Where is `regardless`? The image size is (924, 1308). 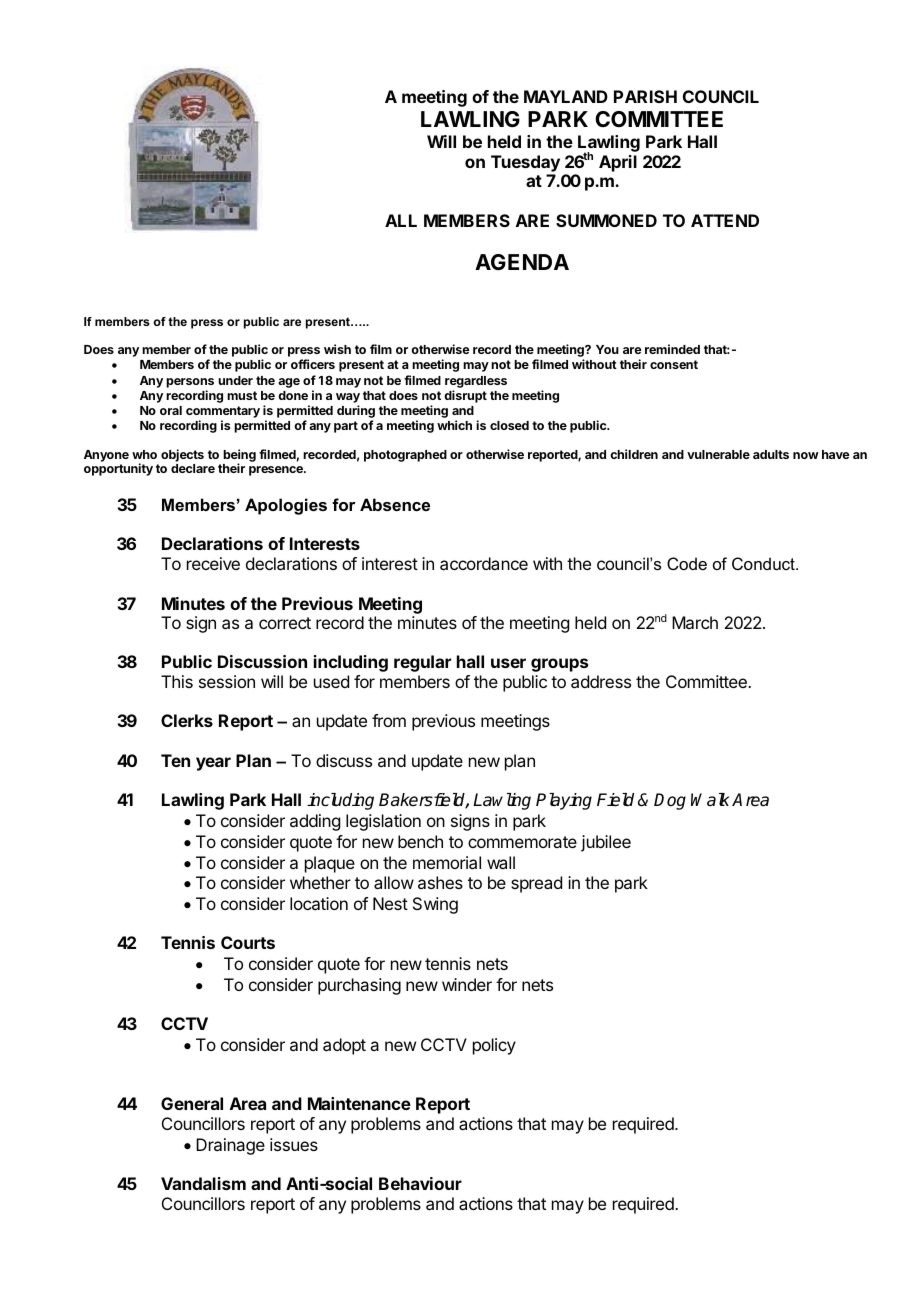 regardless is located at coordinates (476, 382).
